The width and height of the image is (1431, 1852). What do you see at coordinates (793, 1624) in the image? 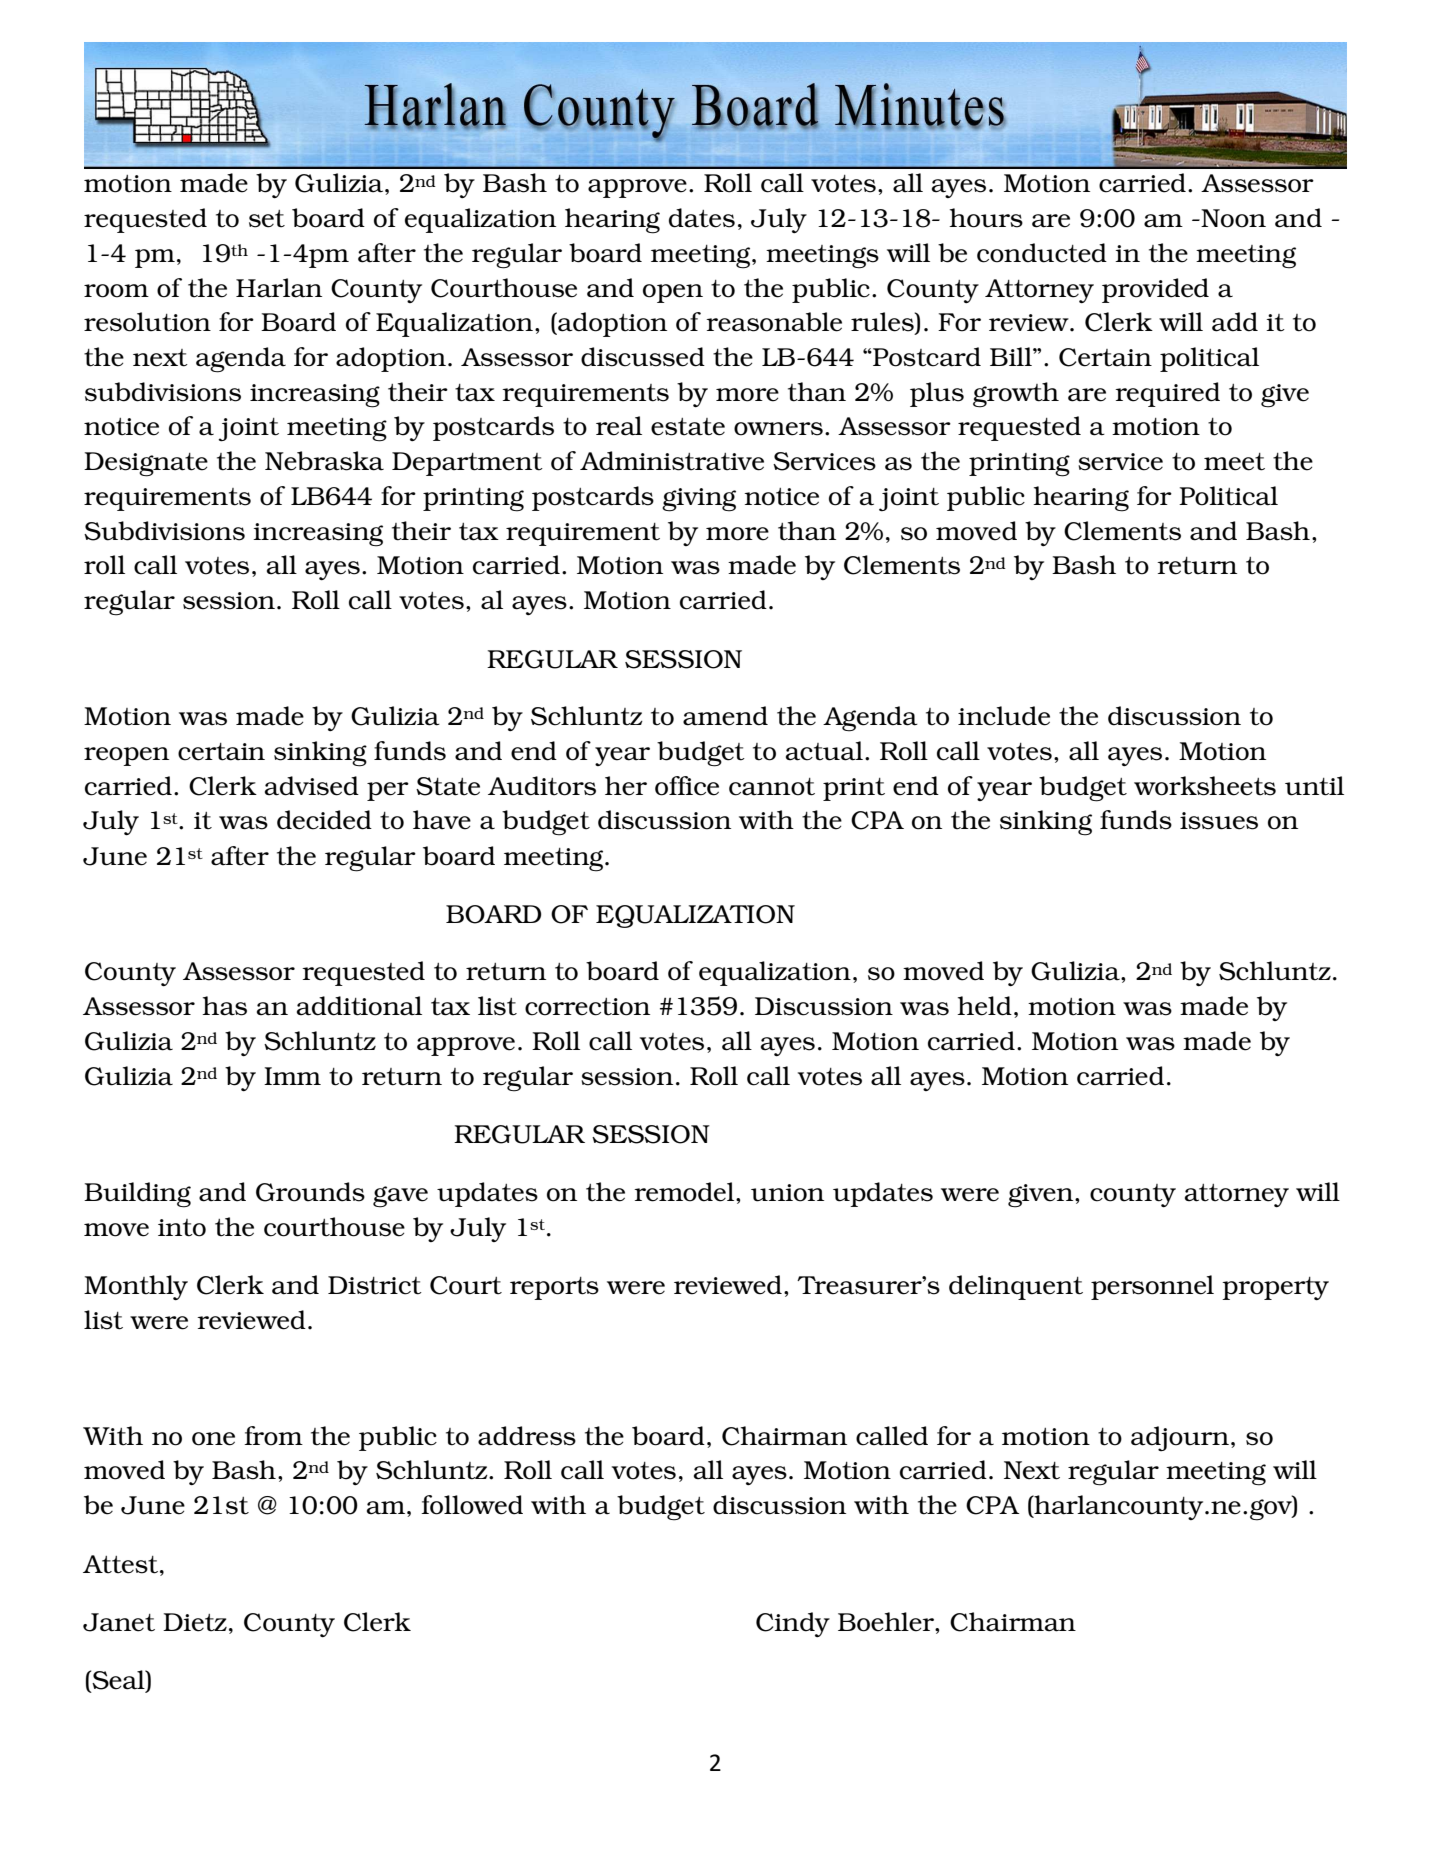
I see `Cindy` at bounding box center [793, 1624].
